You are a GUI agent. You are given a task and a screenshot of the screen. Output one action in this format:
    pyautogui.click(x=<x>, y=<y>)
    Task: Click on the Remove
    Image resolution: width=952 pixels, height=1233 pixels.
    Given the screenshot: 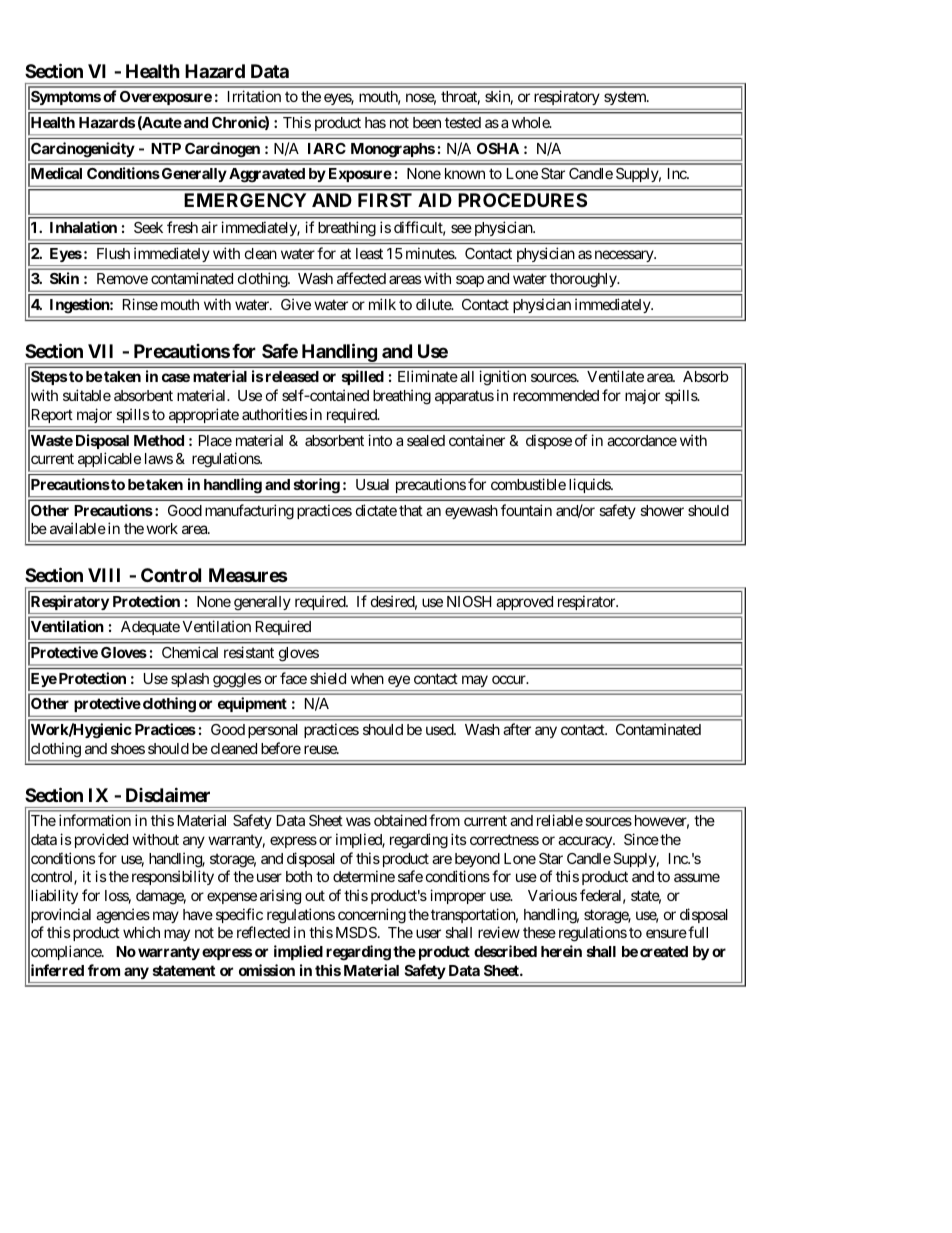 What is the action you would take?
    pyautogui.click(x=122, y=278)
